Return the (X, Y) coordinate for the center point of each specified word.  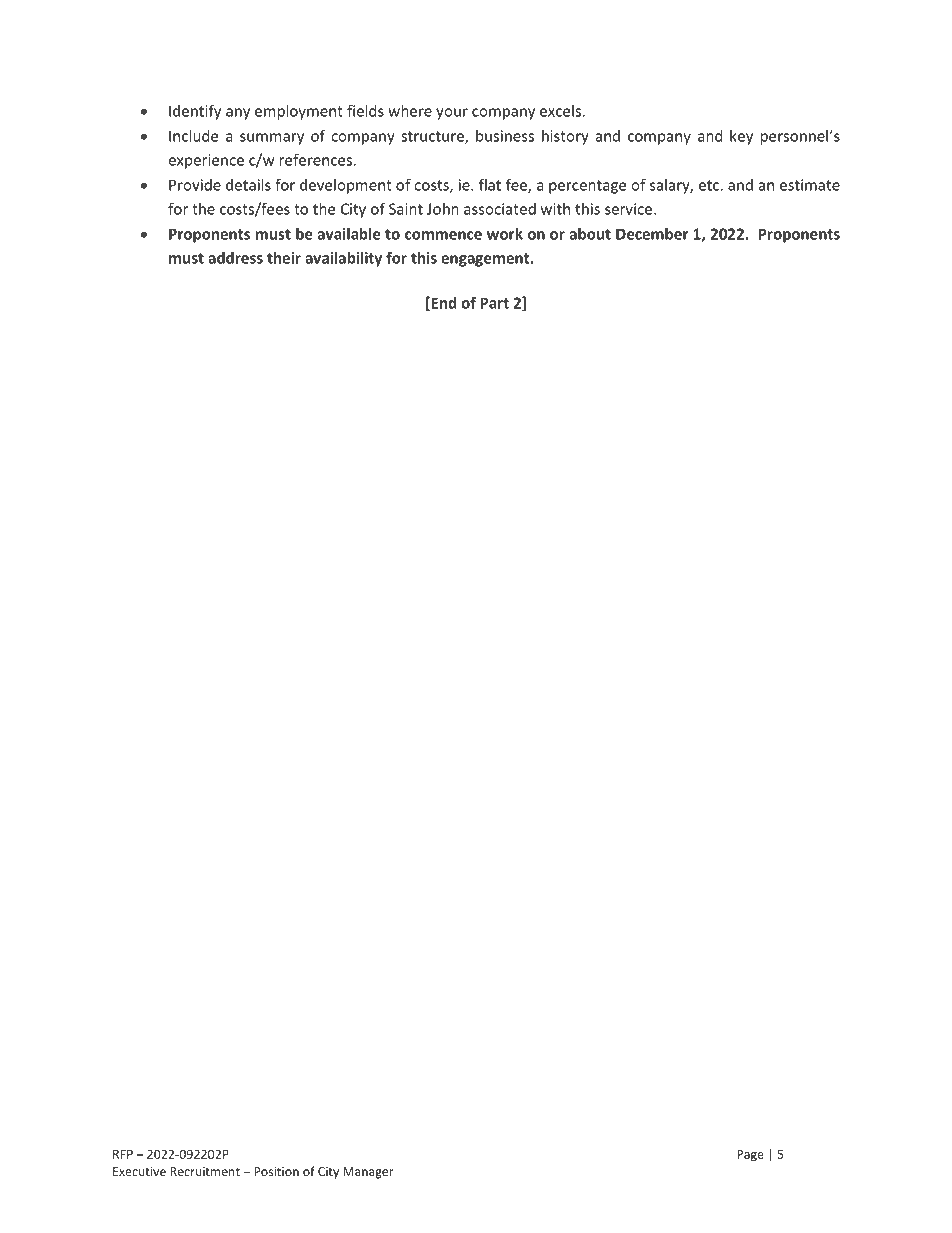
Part (494, 303)
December (652, 234)
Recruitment (205, 1171)
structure (433, 137)
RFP (123, 1154)
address (235, 258)
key (741, 137)
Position (276, 1171)
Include (193, 136)
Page (750, 1156)
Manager (368, 1173)
